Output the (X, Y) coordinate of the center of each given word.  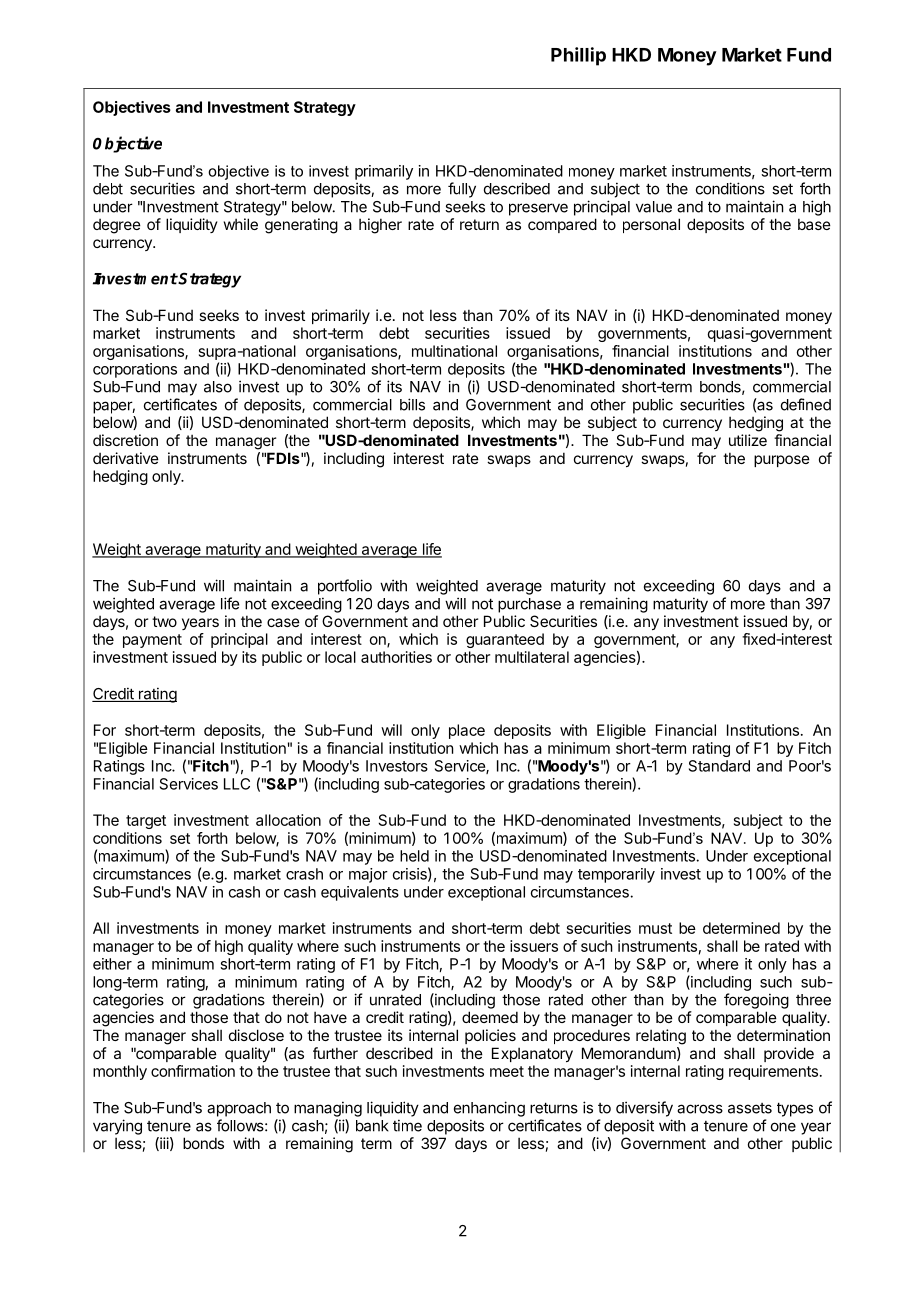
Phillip (578, 56)
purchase (529, 605)
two (164, 621)
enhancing (489, 1109)
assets (750, 1108)
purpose (782, 461)
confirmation (193, 1071)
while (241, 224)
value (654, 207)
